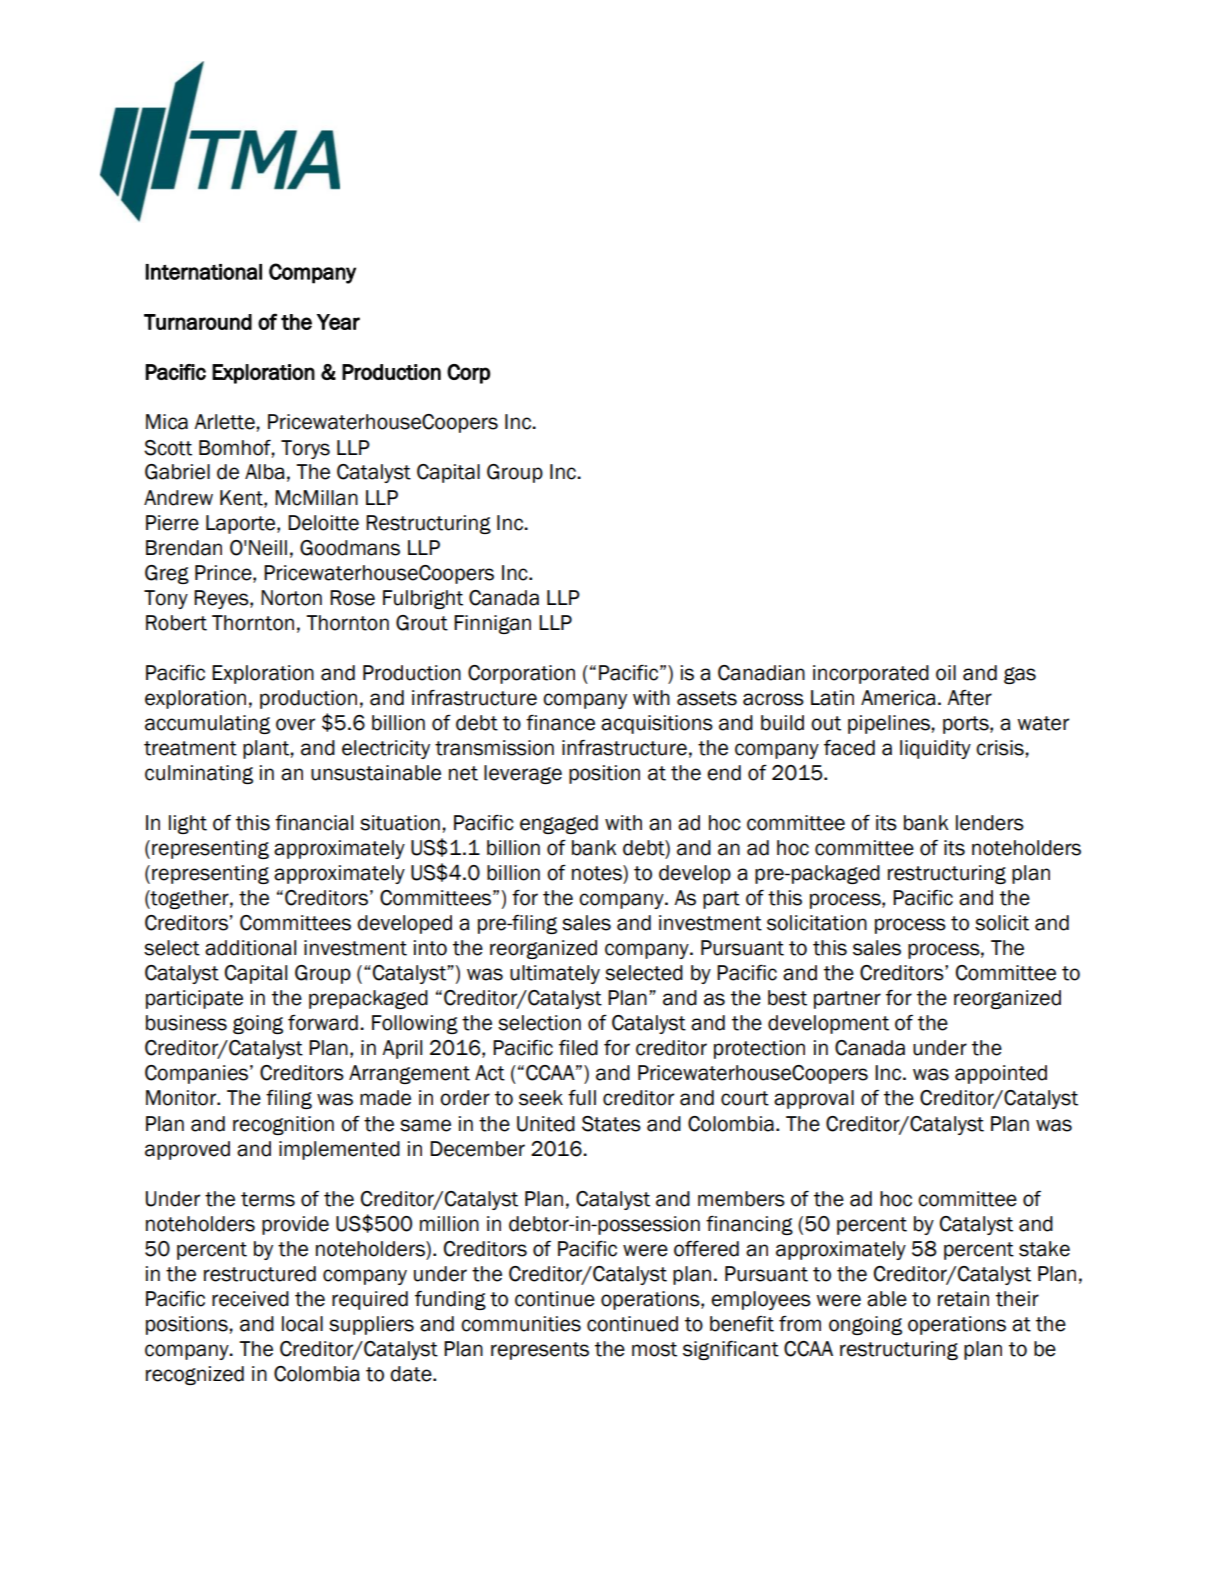 Image resolution: width=1228 pixels, height=1590 pixels. What do you see at coordinates (1020, 675) in the screenshot?
I see `gas` at bounding box center [1020, 675].
